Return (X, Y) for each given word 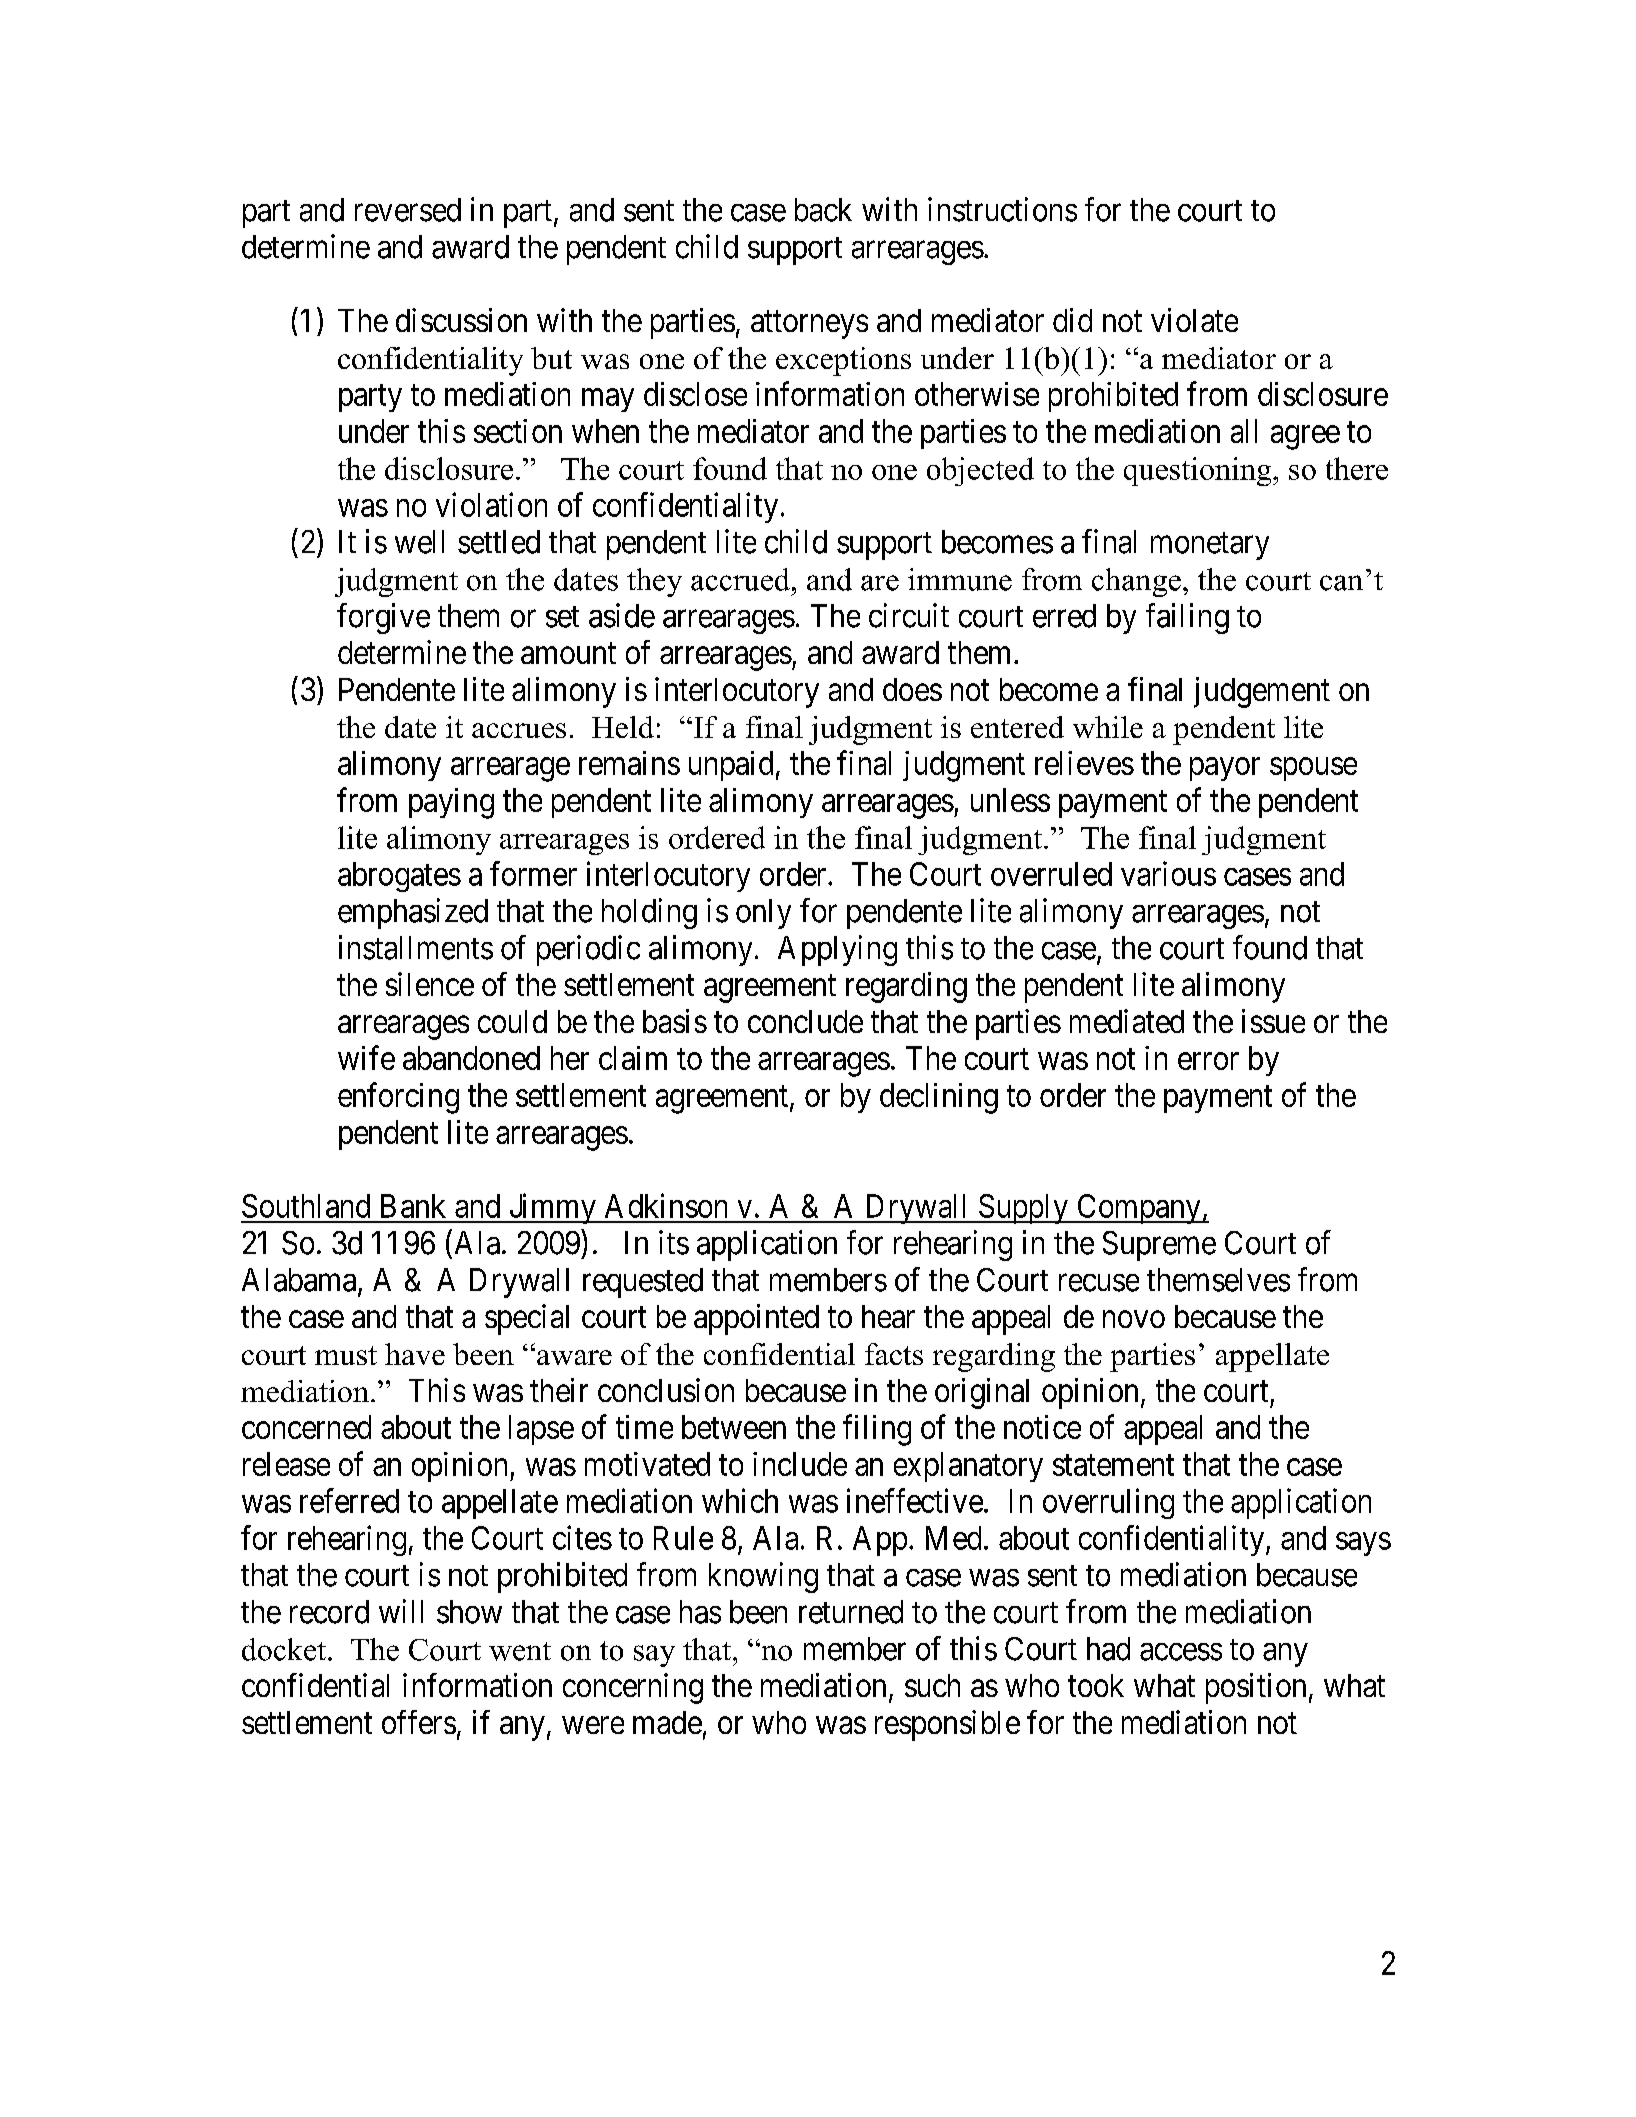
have (415, 1354)
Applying (837, 950)
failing (1187, 618)
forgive (383, 618)
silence (430, 984)
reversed (408, 210)
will (401, 1611)
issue (1273, 1021)
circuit (909, 615)
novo (1134, 1319)
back (823, 210)
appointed (756, 1319)
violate (1194, 320)
